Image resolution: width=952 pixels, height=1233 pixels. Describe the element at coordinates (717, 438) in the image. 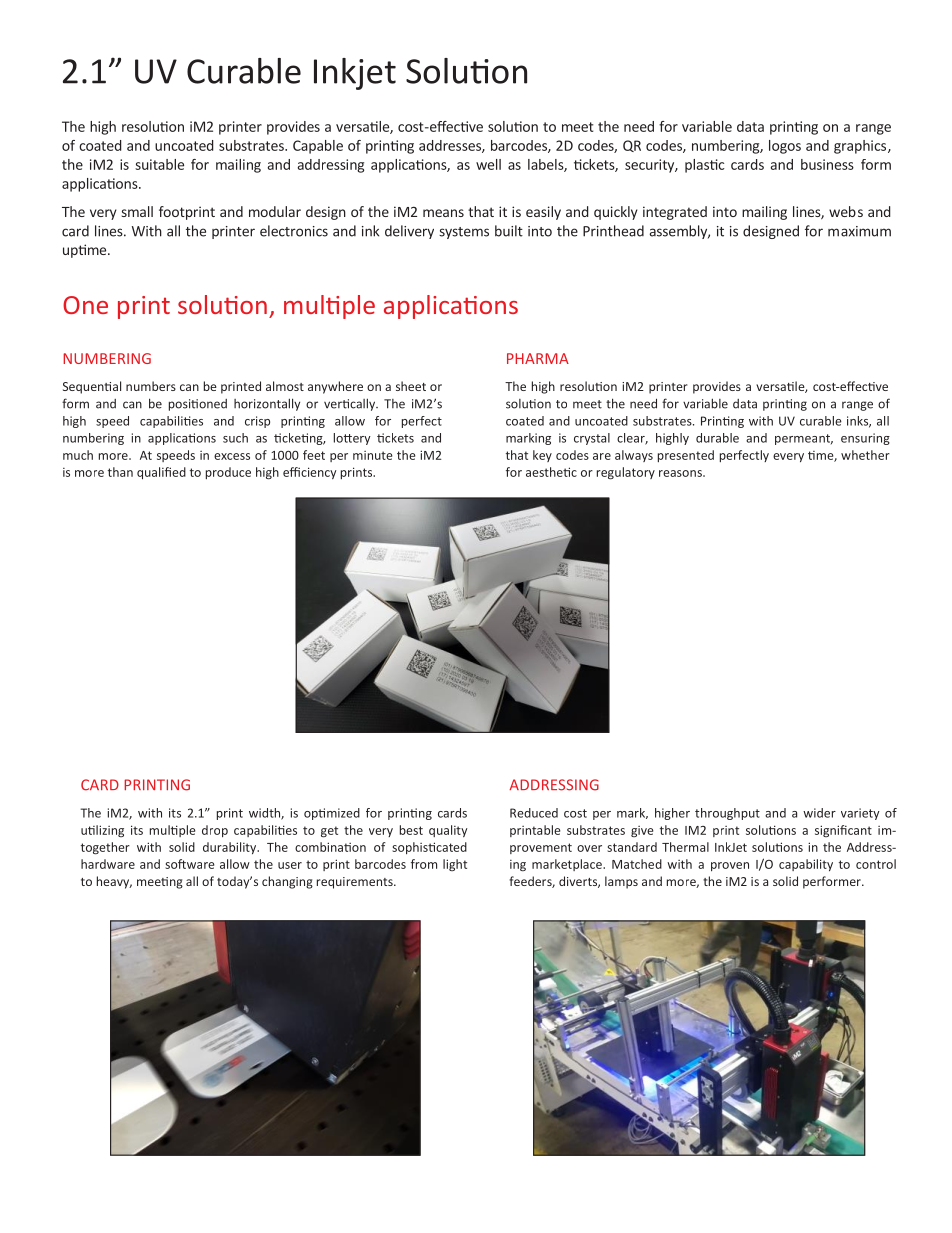

I see `durable` at that location.
